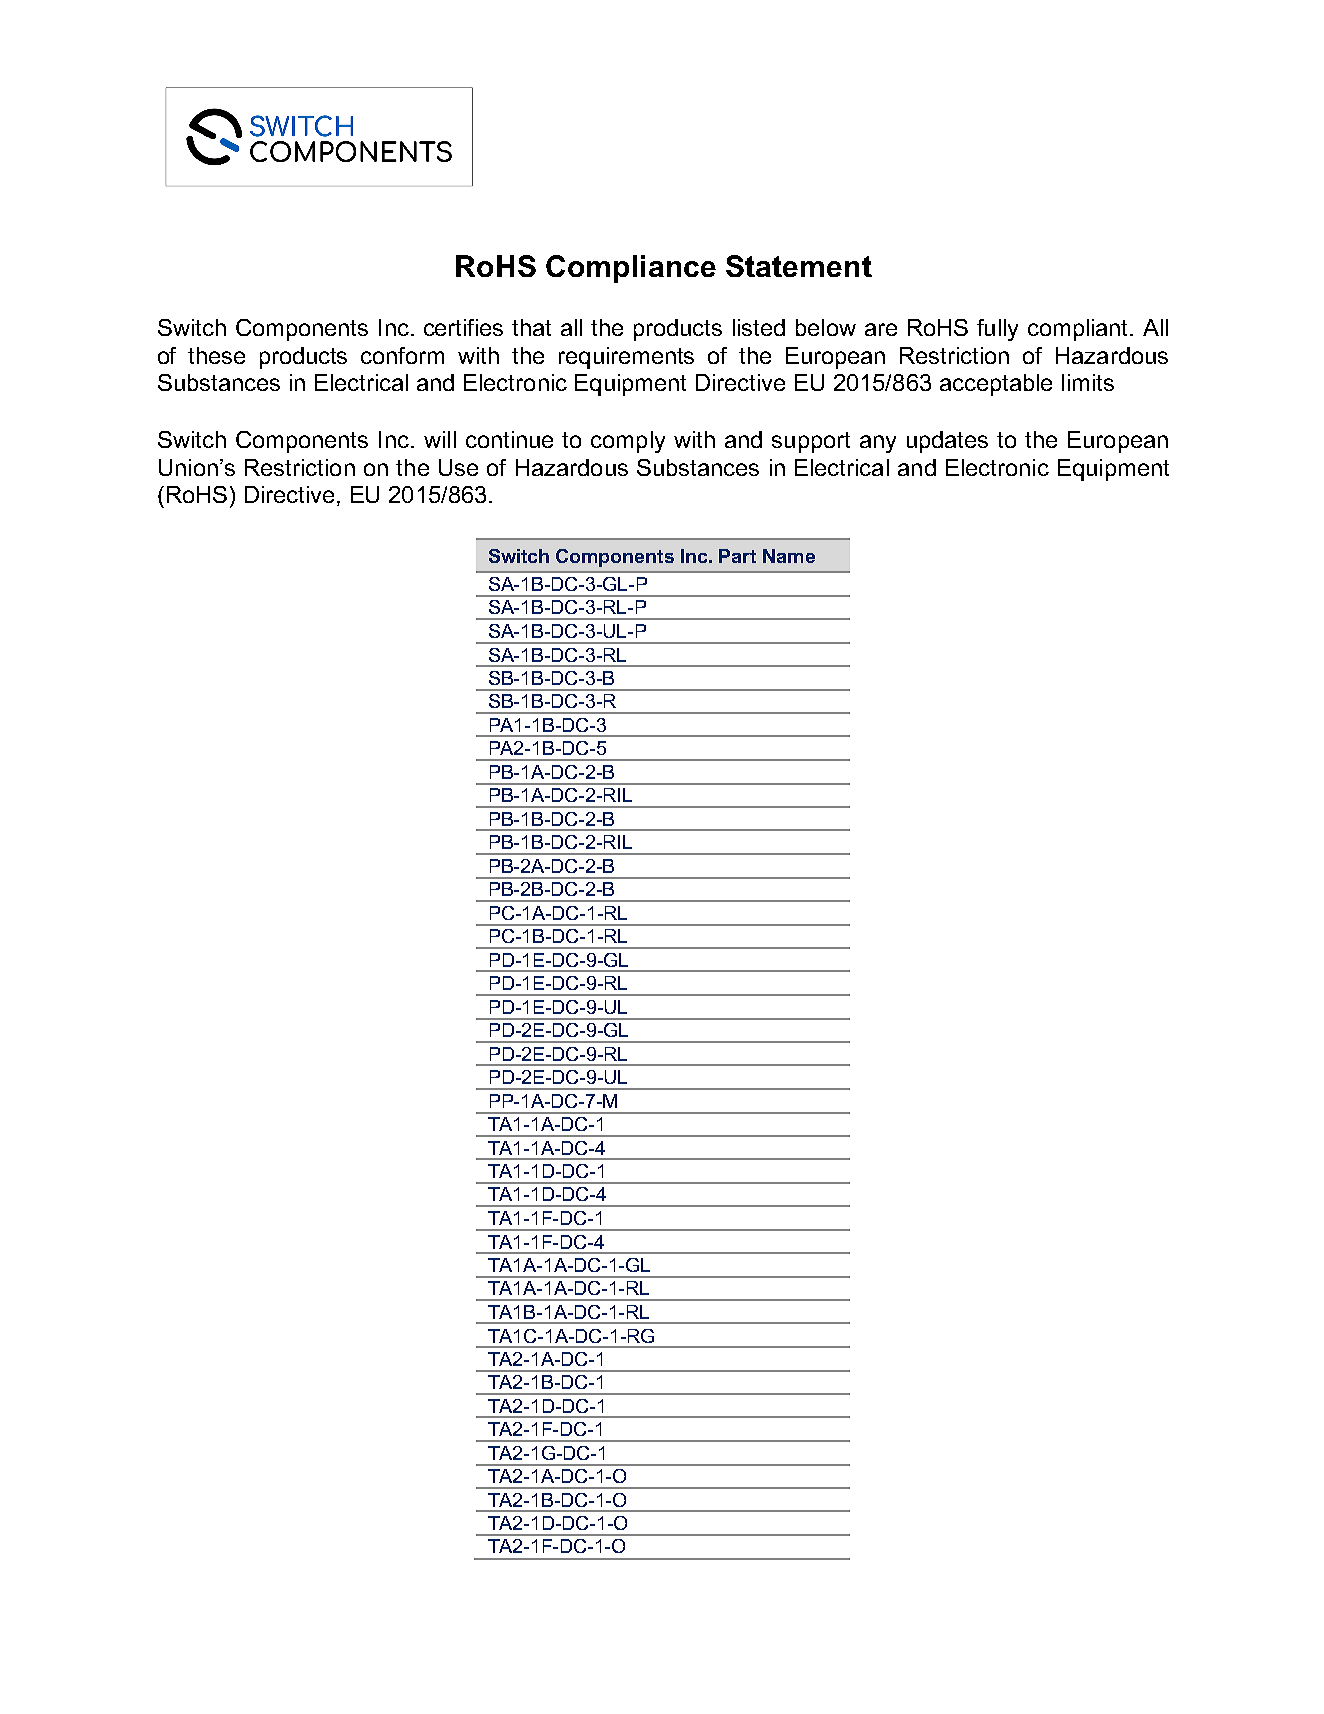  I want to click on Statement, so click(799, 266).
